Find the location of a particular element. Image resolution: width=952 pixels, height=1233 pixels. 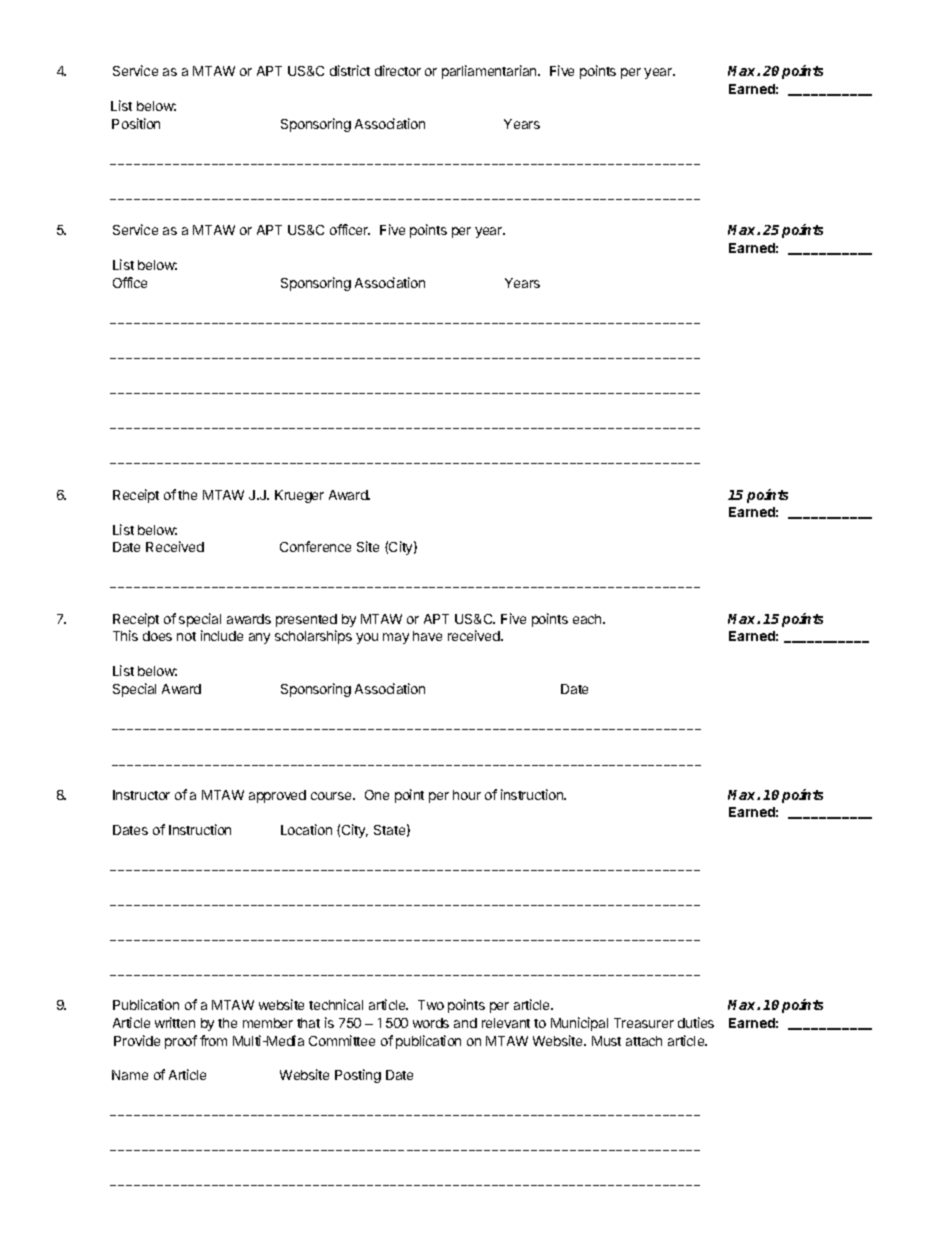

Instructor is located at coordinates (141, 795).
